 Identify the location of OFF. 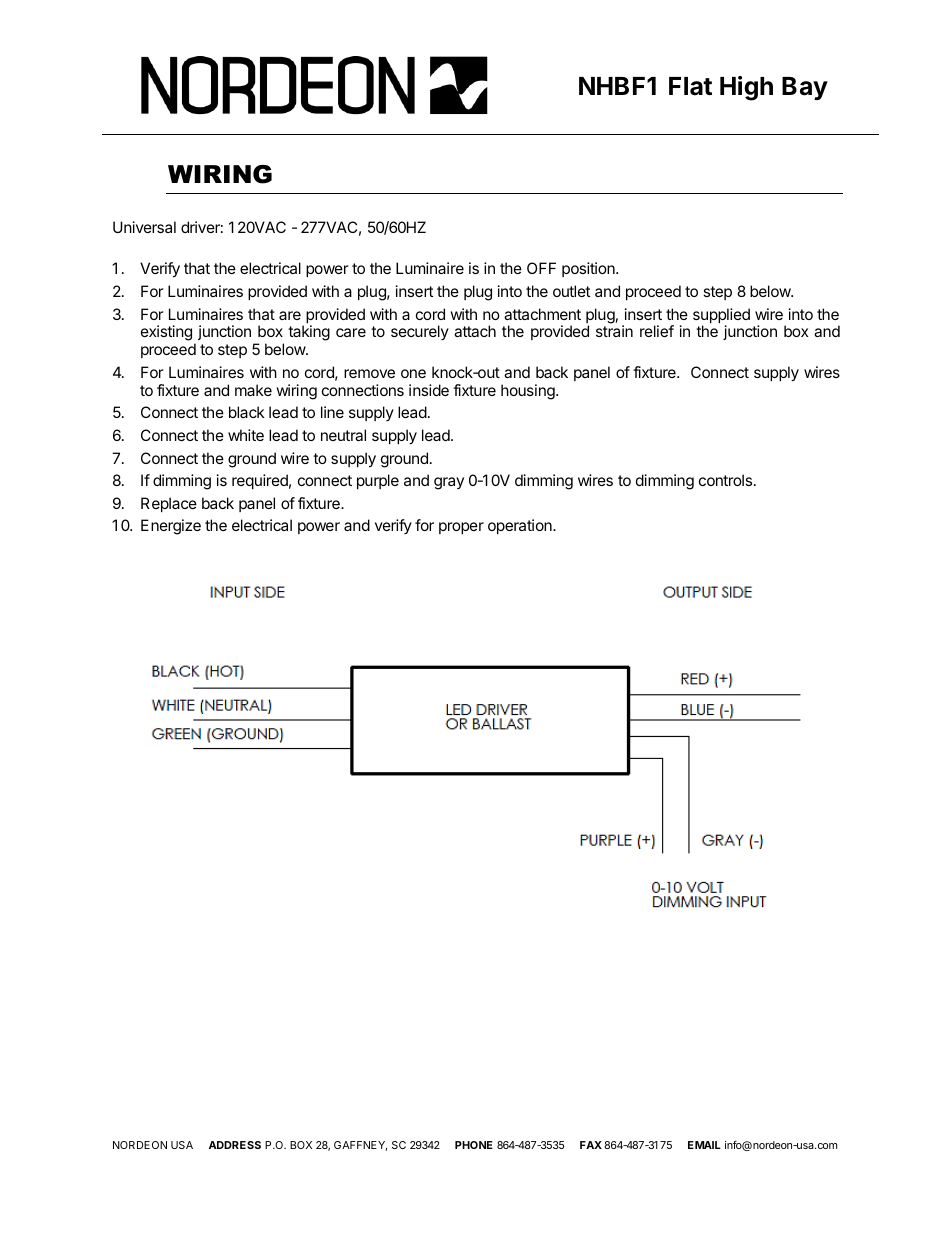
(541, 268).
